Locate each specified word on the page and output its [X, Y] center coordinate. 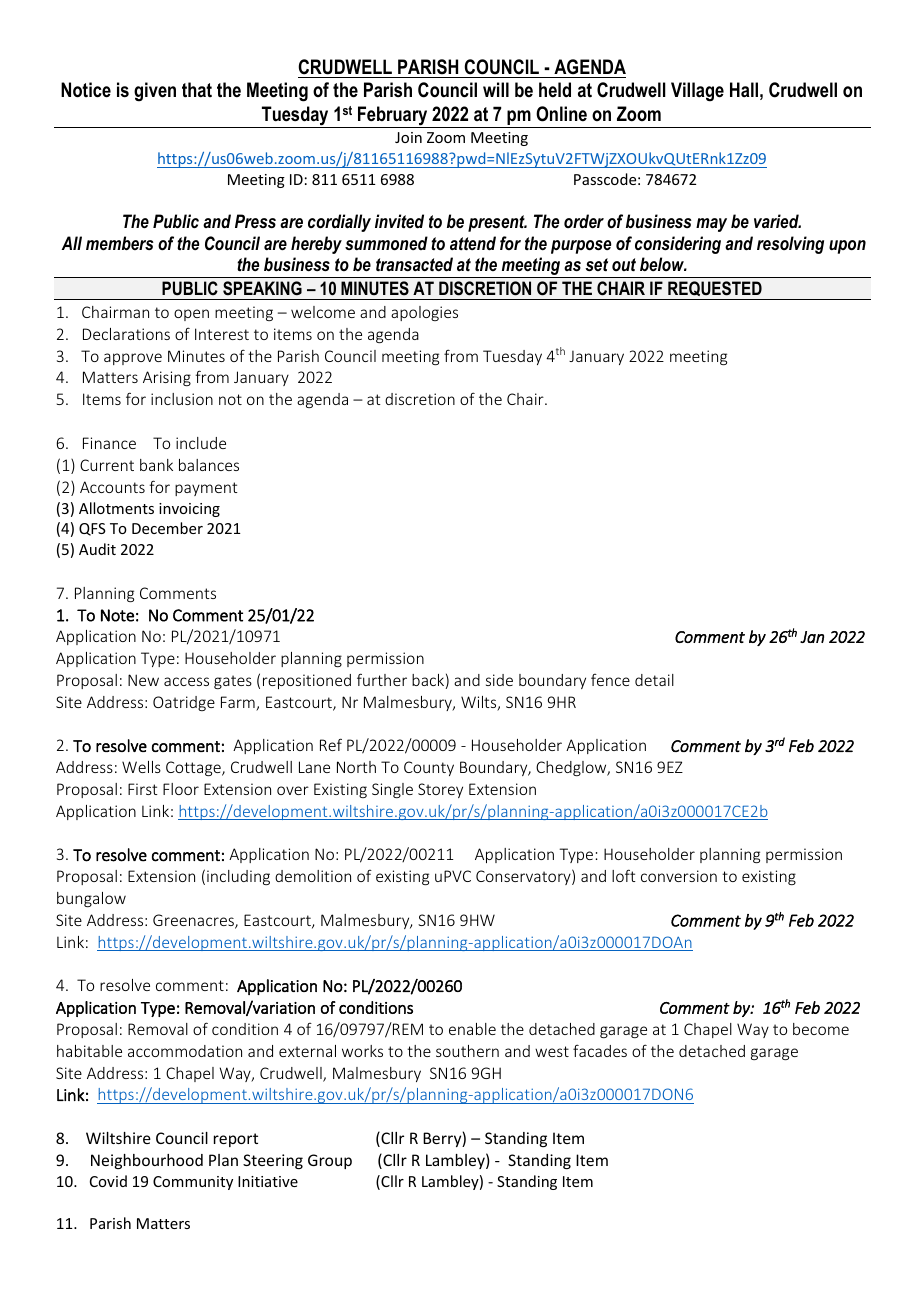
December [167, 528]
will [496, 89]
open [191, 315]
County [429, 768]
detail [654, 680]
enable [472, 1029]
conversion [679, 876]
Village [697, 92]
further [382, 679]
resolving [790, 245]
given [155, 92]
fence [610, 680]
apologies [424, 313]
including [238, 877]
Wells [141, 767]
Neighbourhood [147, 1161]
